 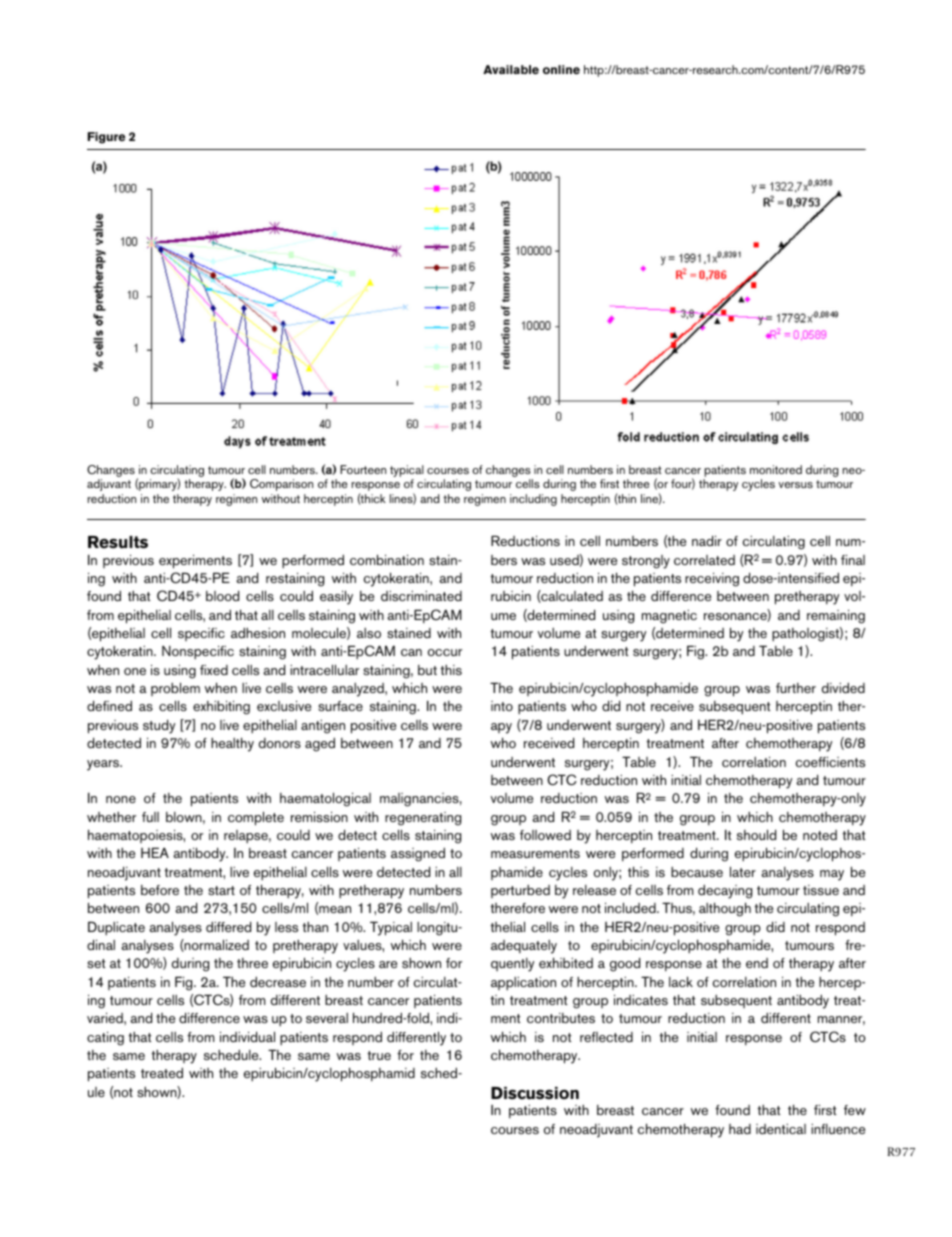 What do you see at coordinates (106, 138) in the page?
I see `Figure` at bounding box center [106, 138].
